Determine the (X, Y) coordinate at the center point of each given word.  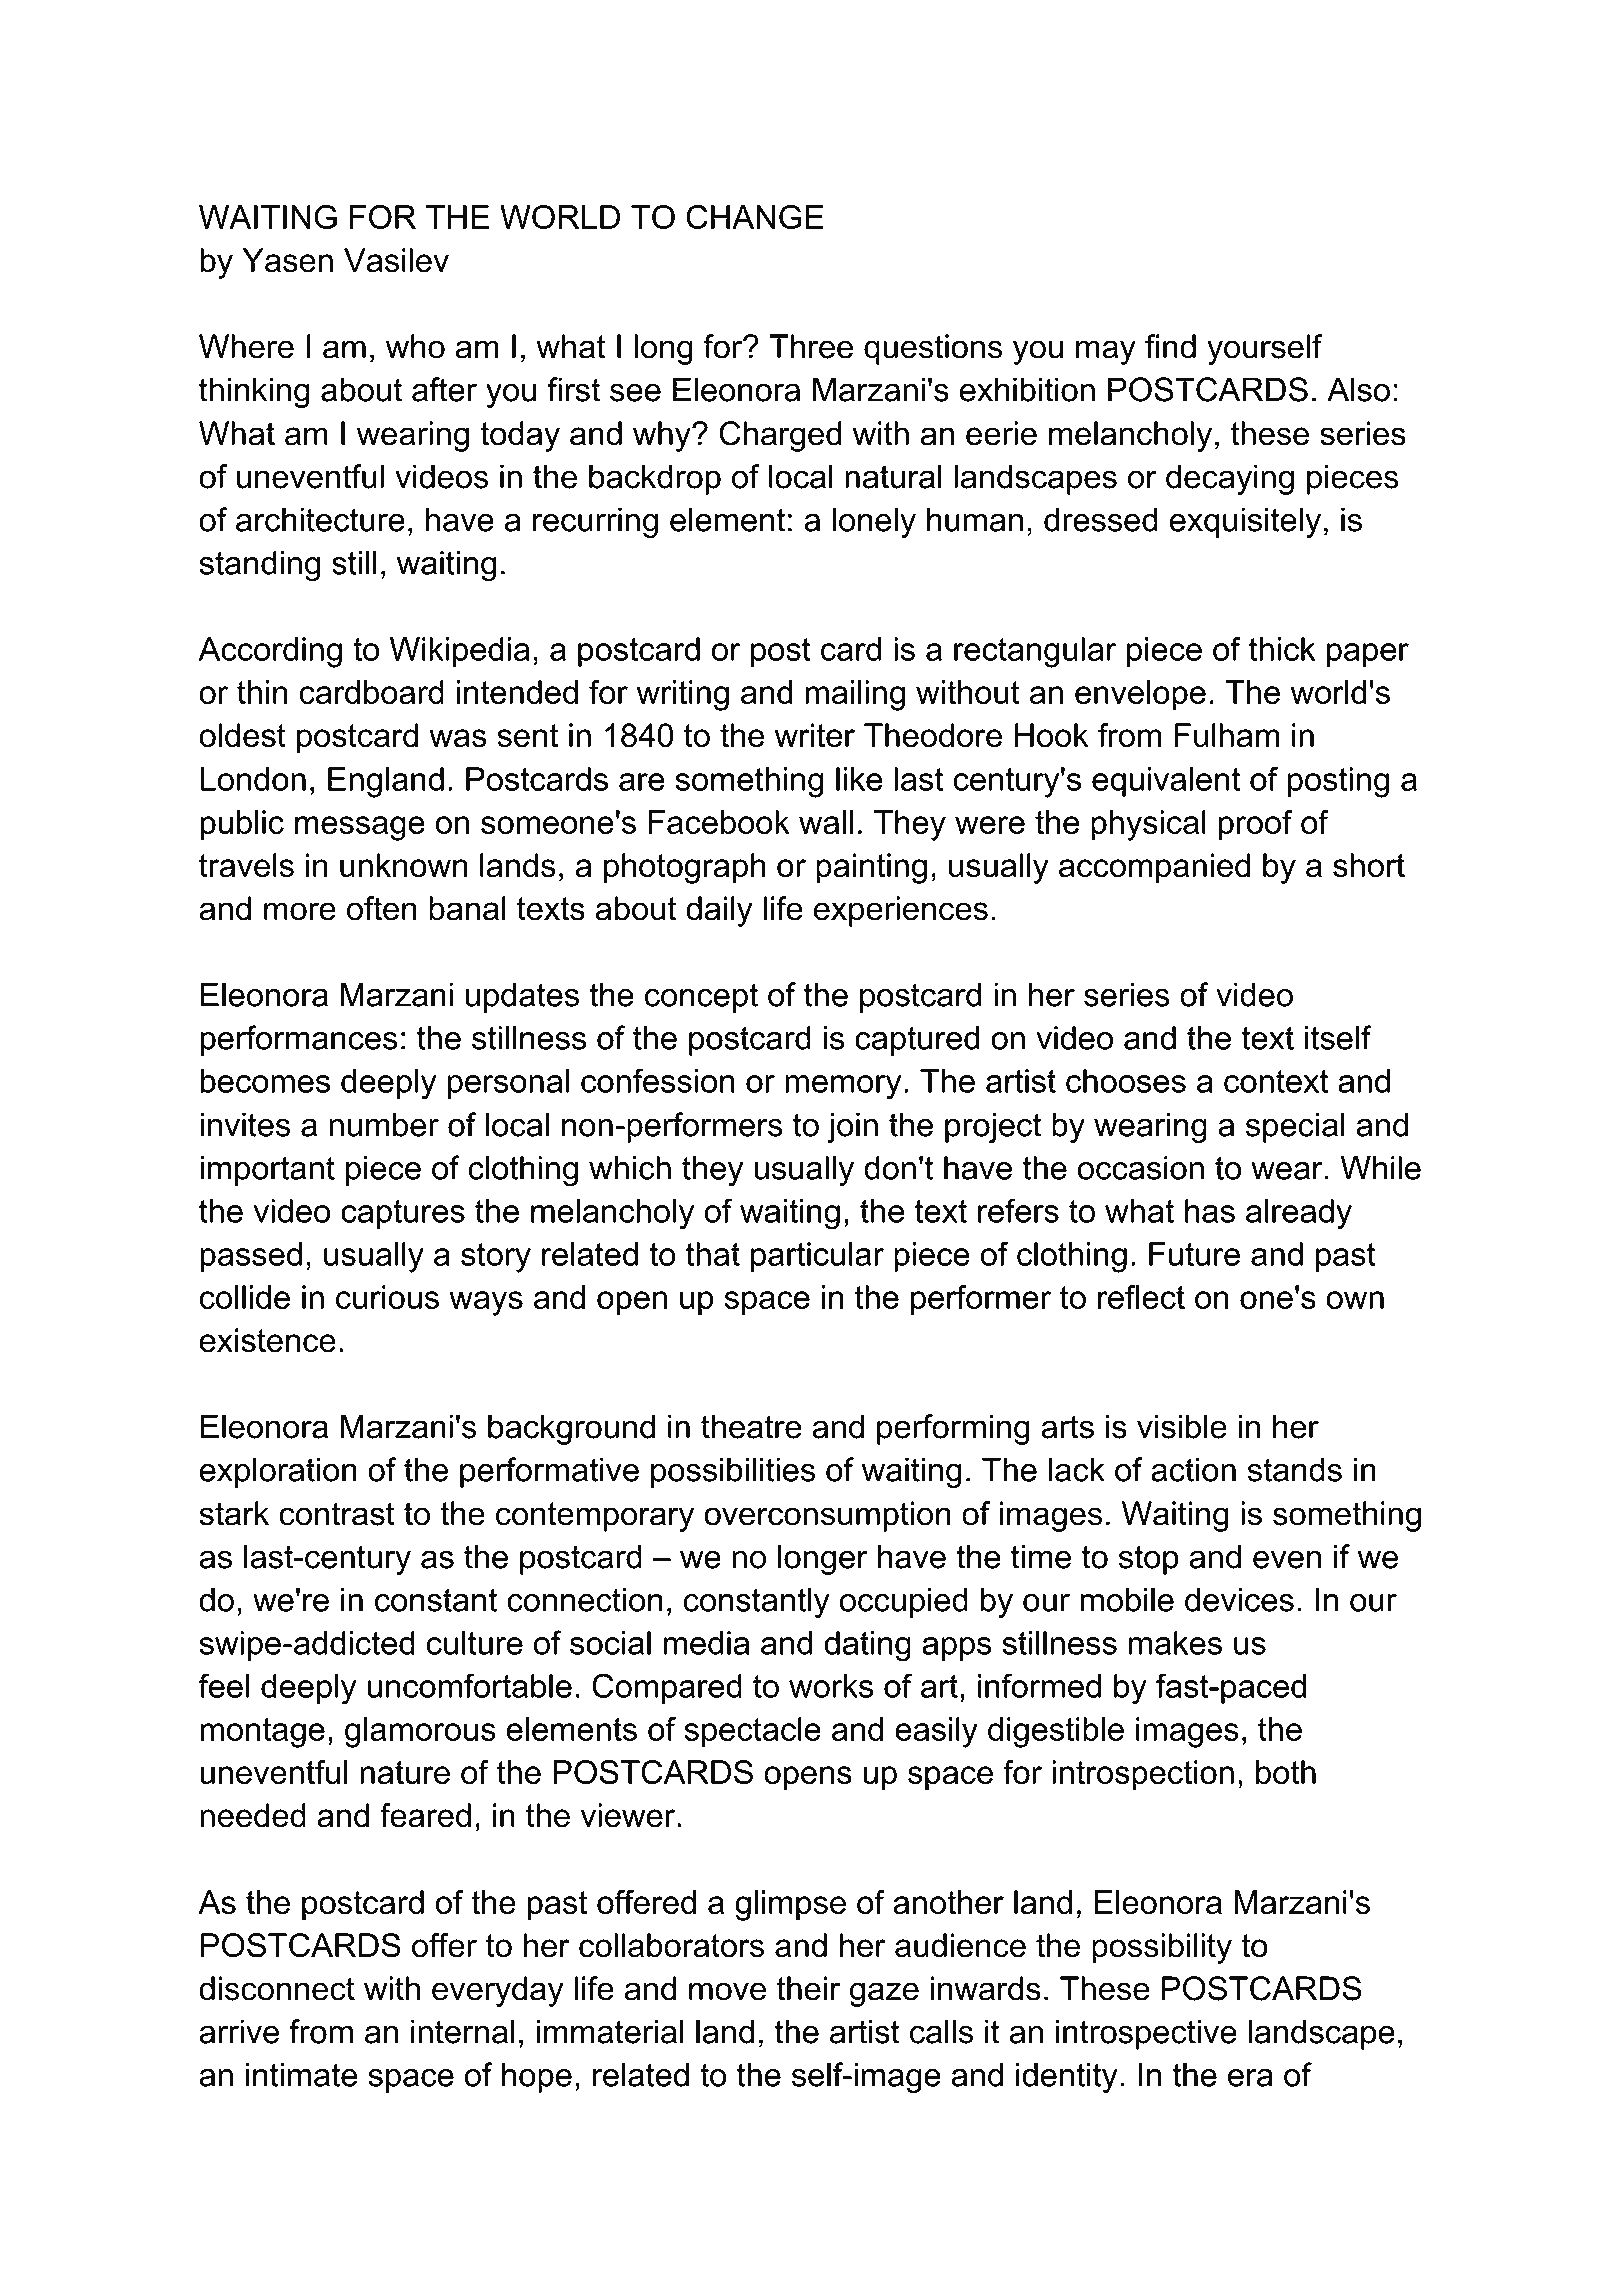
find (1170, 346)
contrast (337, 1514)
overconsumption (827, 1516)
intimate (302, 2074)
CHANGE (755, 217)
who (415, 346)
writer (814, 735)
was (458, 738)
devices (1239, 1599)
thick (1282, 649)
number (384, 1124)
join (852, 1127)
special (1295, 1127)
